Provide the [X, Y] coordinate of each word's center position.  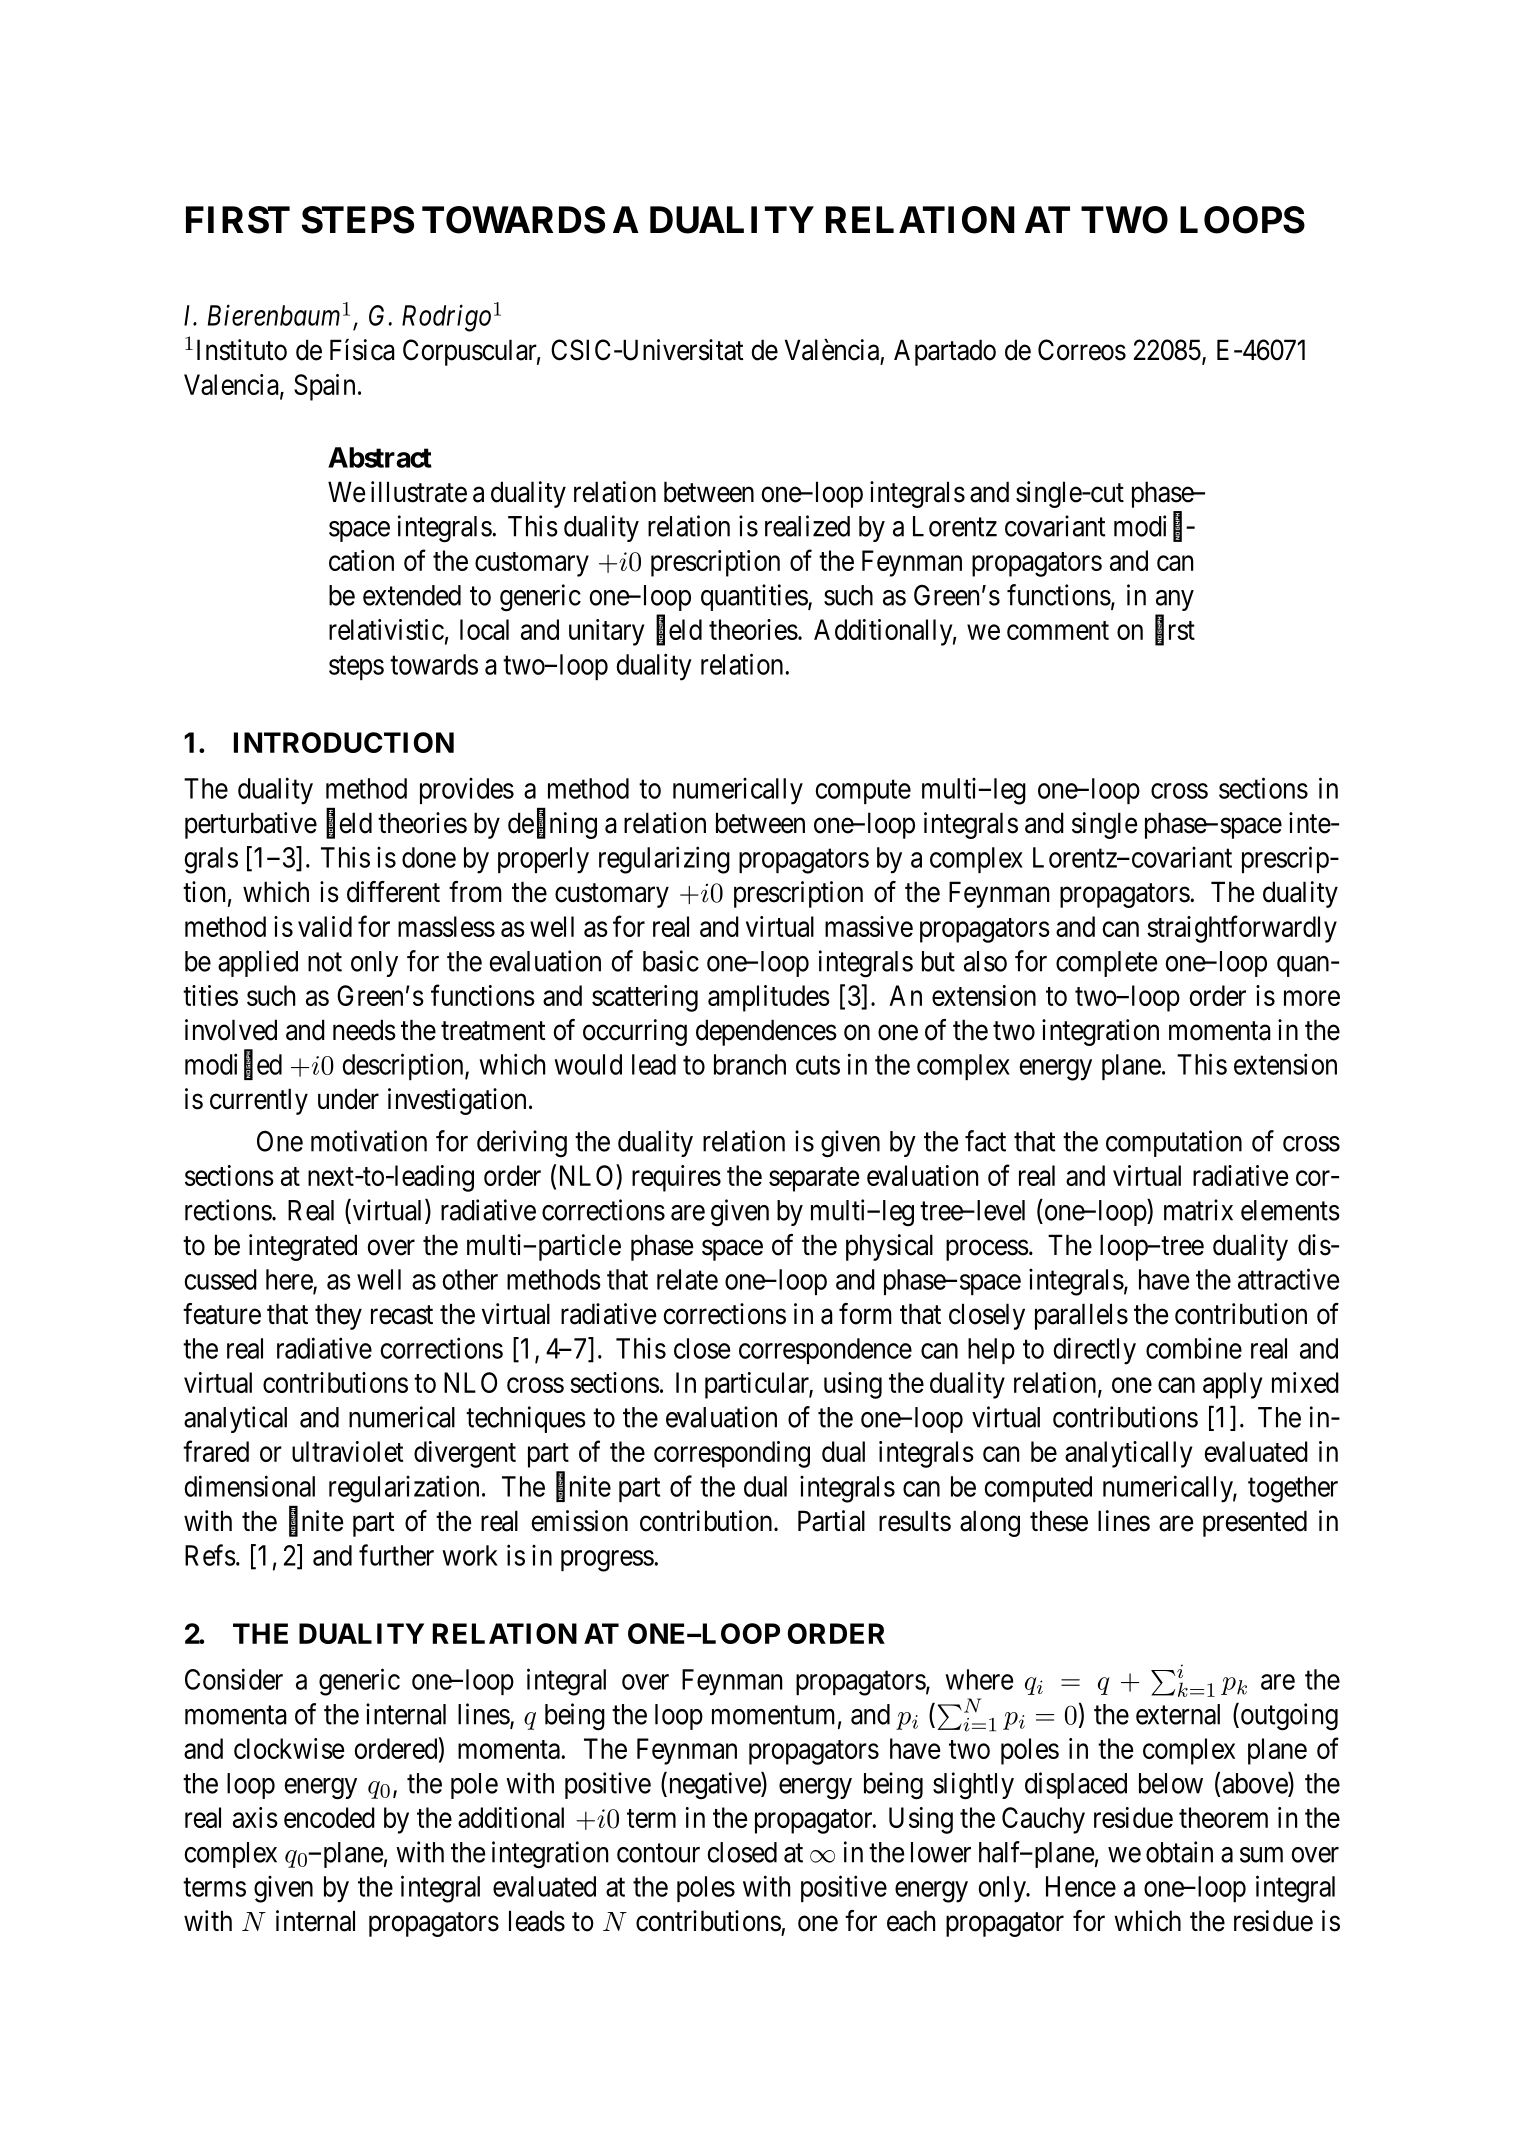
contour [658, 1853]
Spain [324, 387]
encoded [329, 1817]
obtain [1179, 1852]
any [1175, 600]
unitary [606, 632]
